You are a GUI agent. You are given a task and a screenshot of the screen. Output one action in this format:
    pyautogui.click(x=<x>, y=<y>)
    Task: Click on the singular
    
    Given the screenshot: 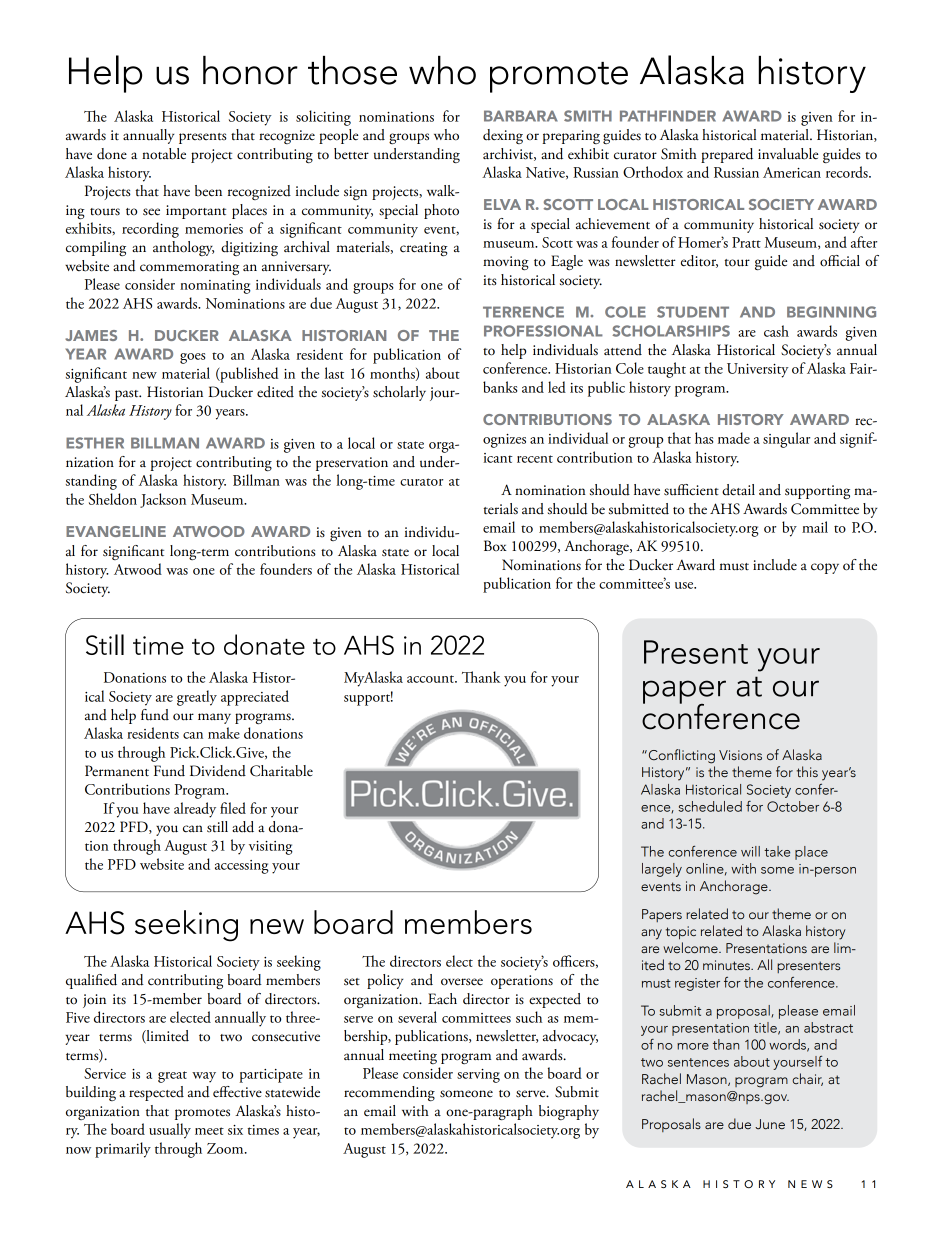 What is the action you would take?
    pyautogui.click(x=786, y=440)
